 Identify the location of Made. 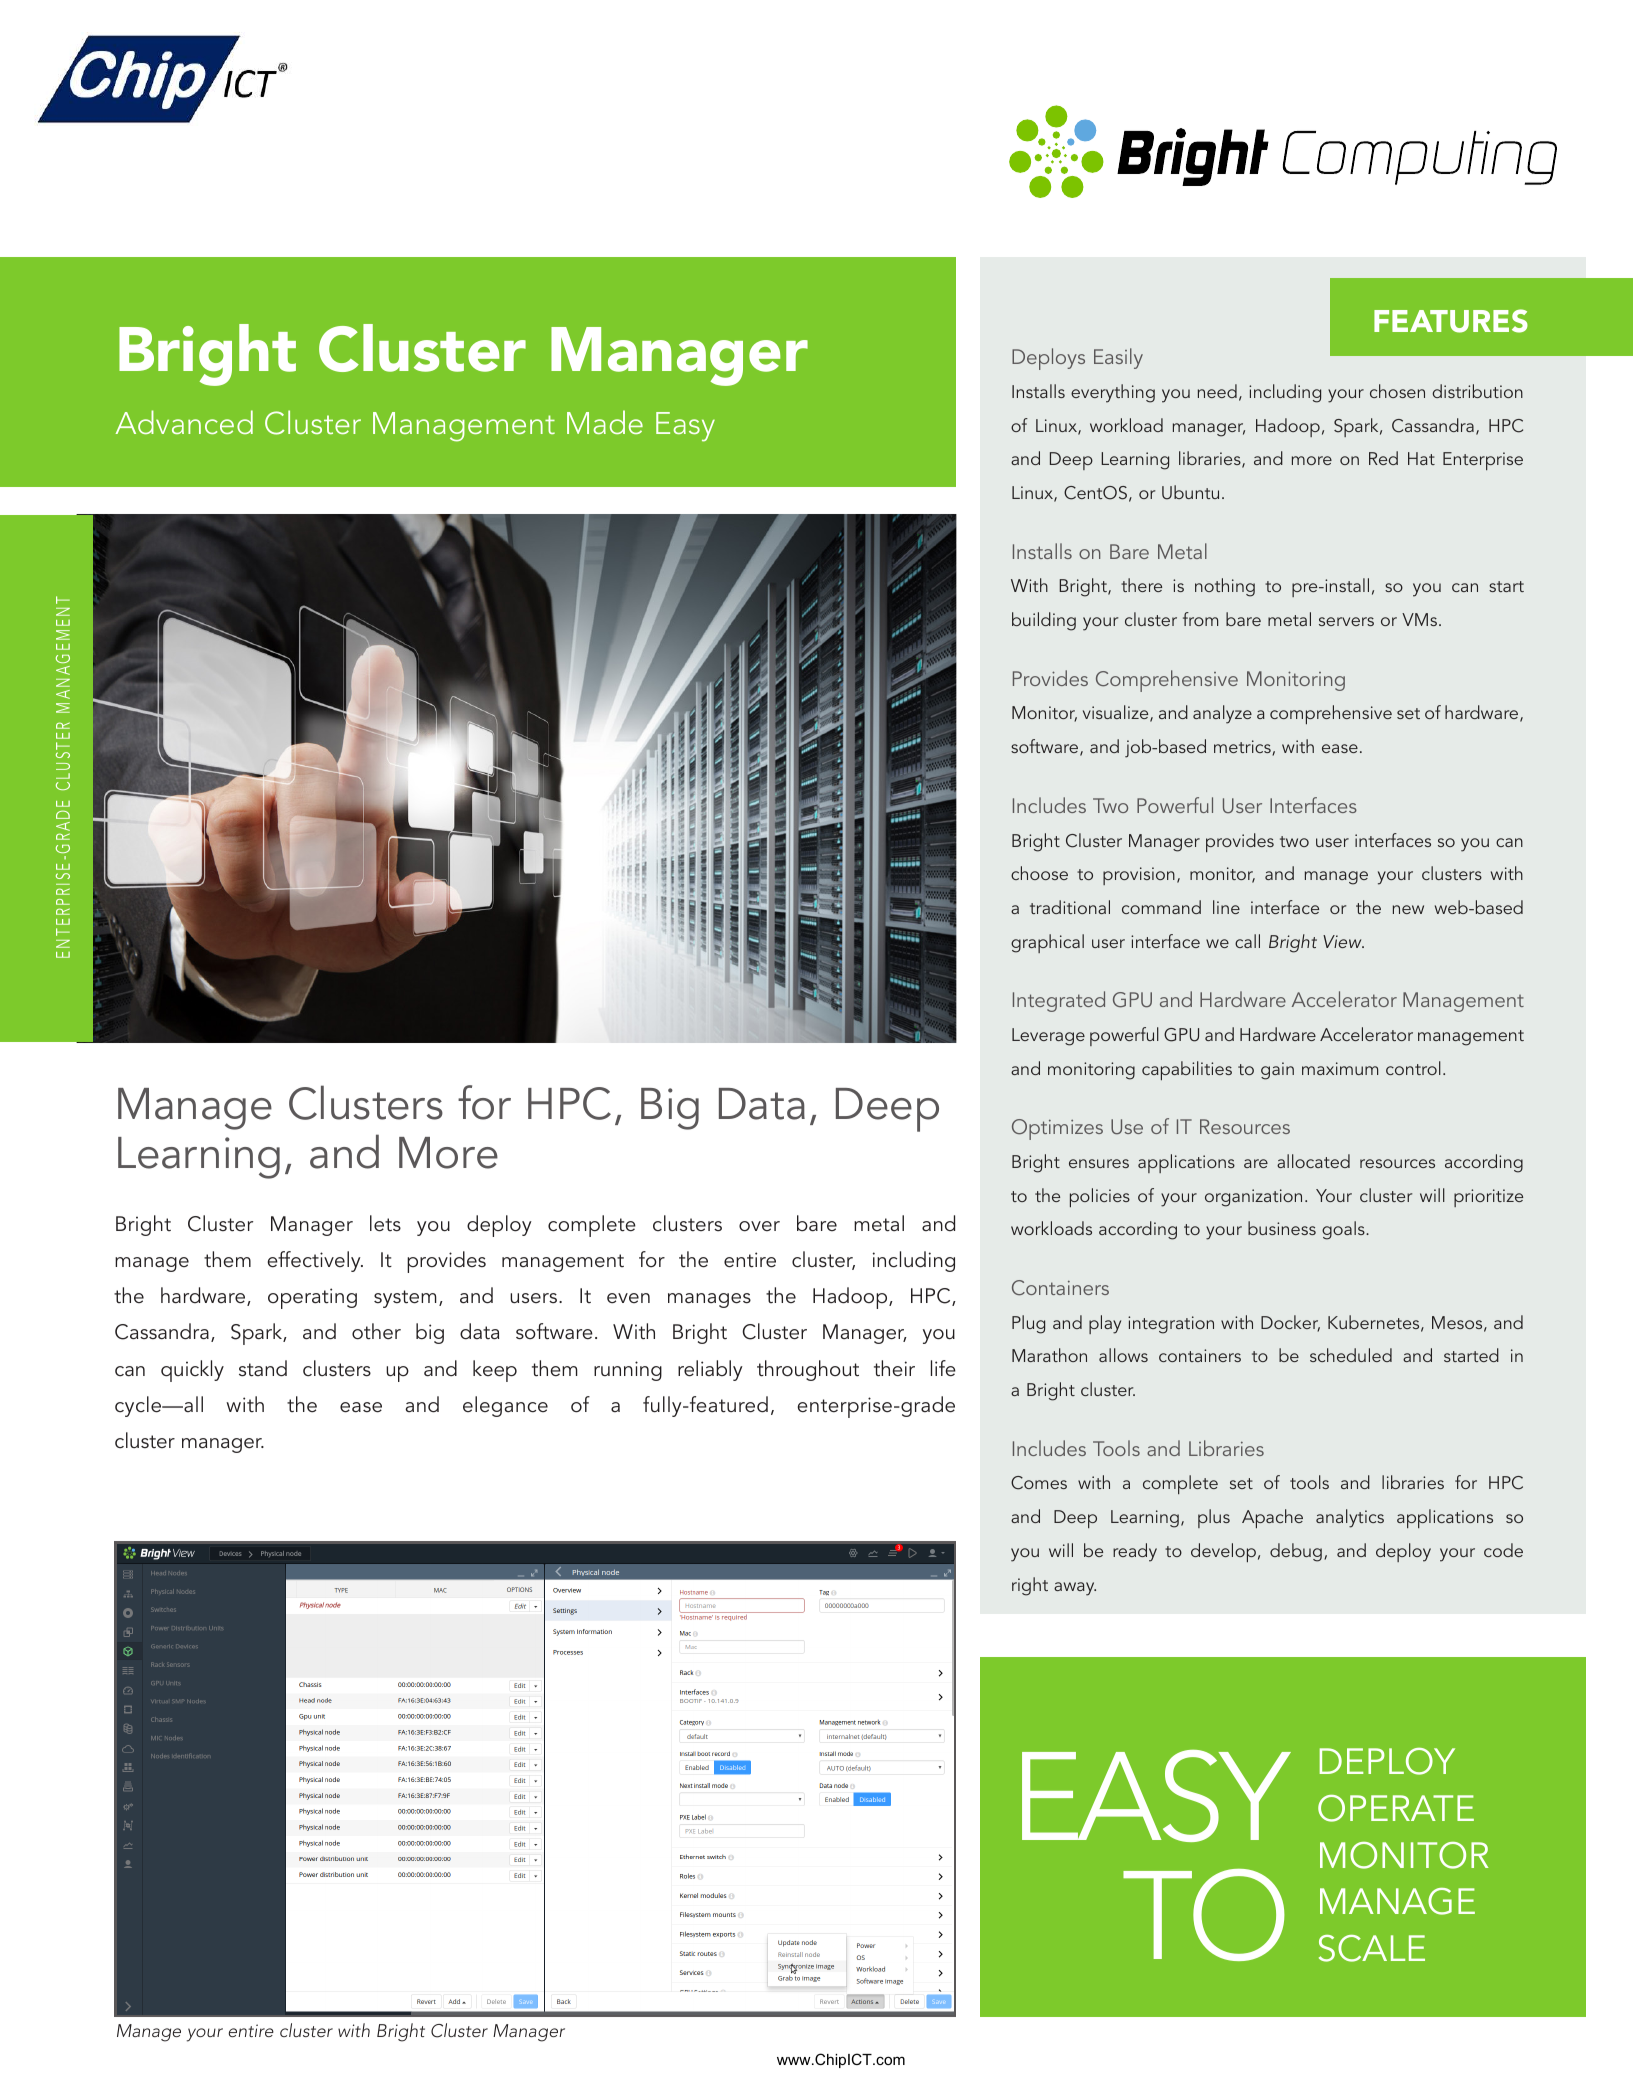
(605, 422).
